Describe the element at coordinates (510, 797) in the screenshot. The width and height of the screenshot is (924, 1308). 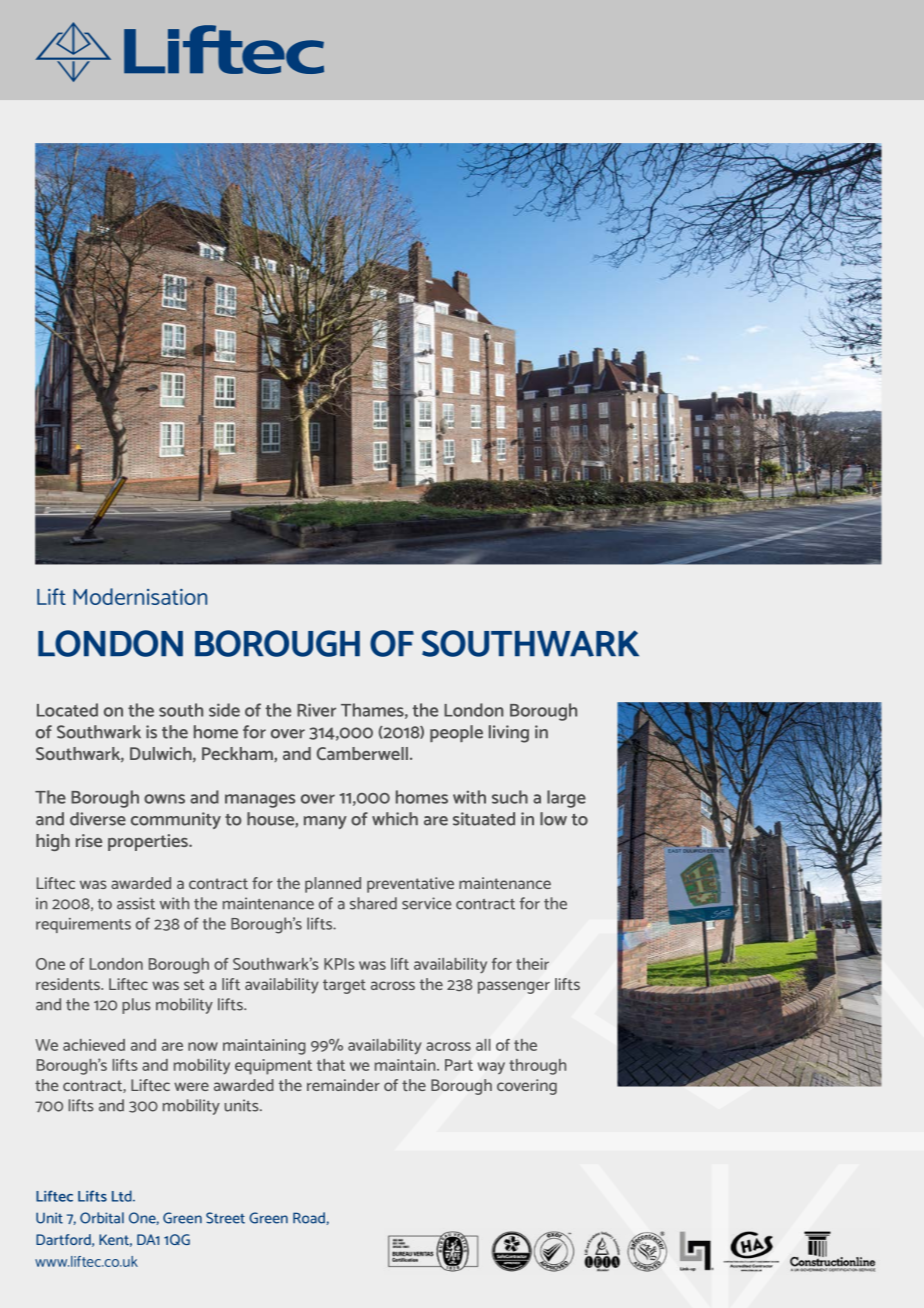
I see `such` at that location.
